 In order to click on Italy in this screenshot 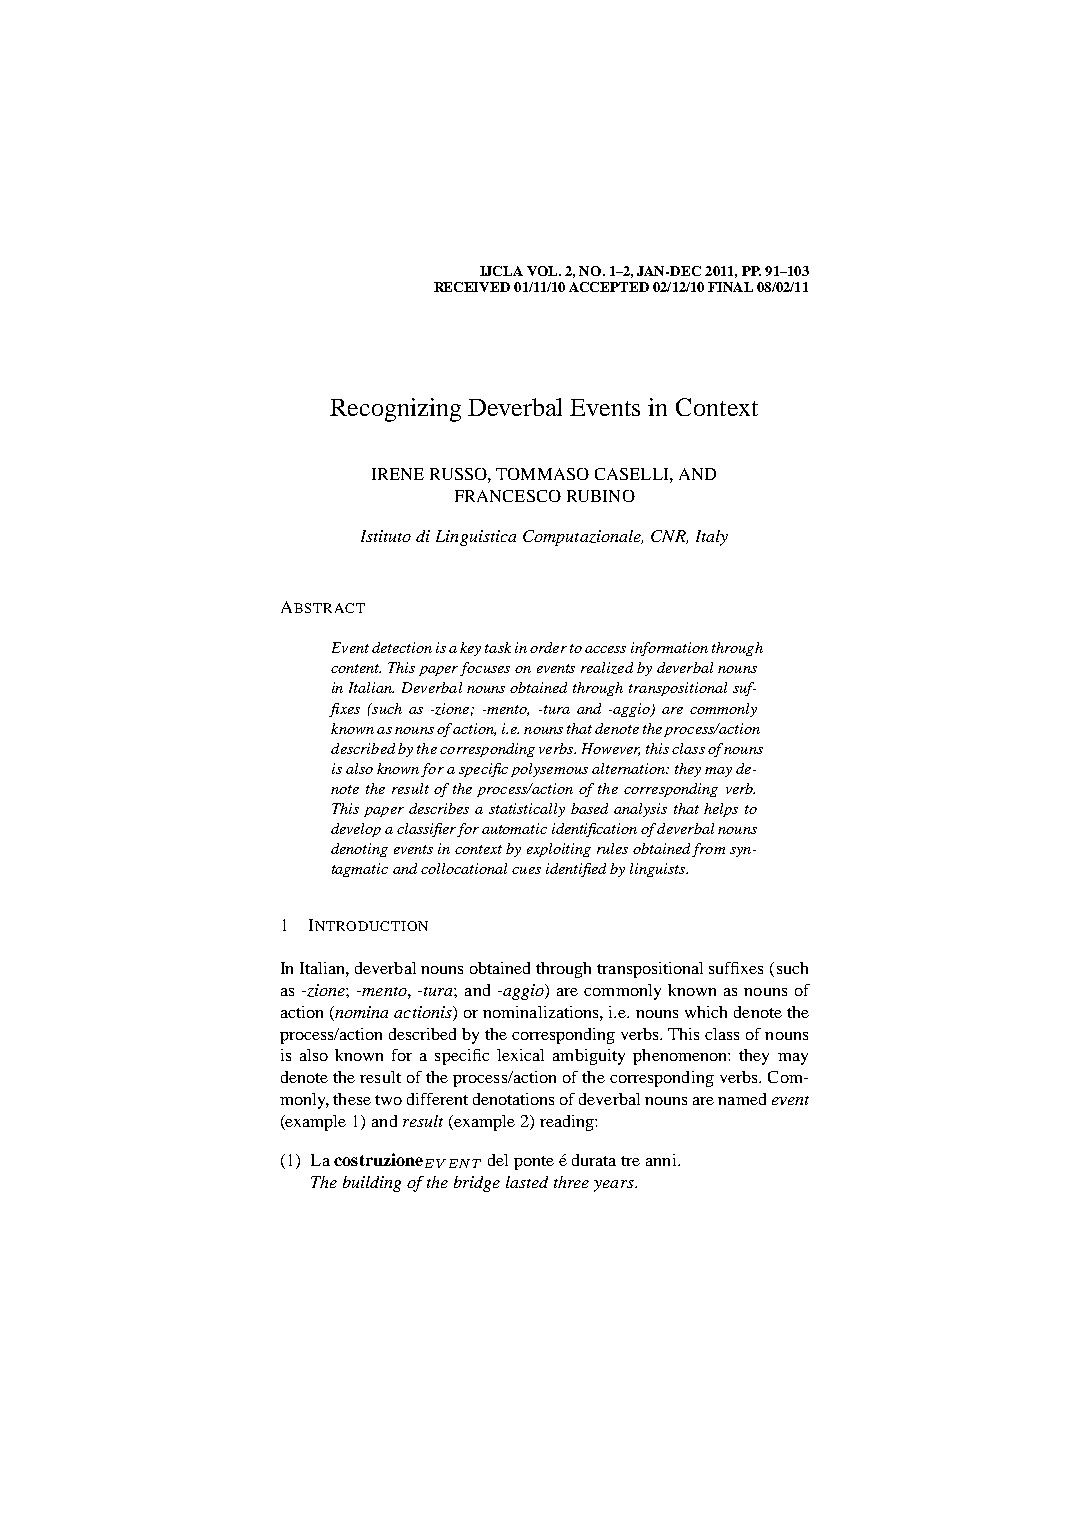, I will do `click(712, 538)`.
